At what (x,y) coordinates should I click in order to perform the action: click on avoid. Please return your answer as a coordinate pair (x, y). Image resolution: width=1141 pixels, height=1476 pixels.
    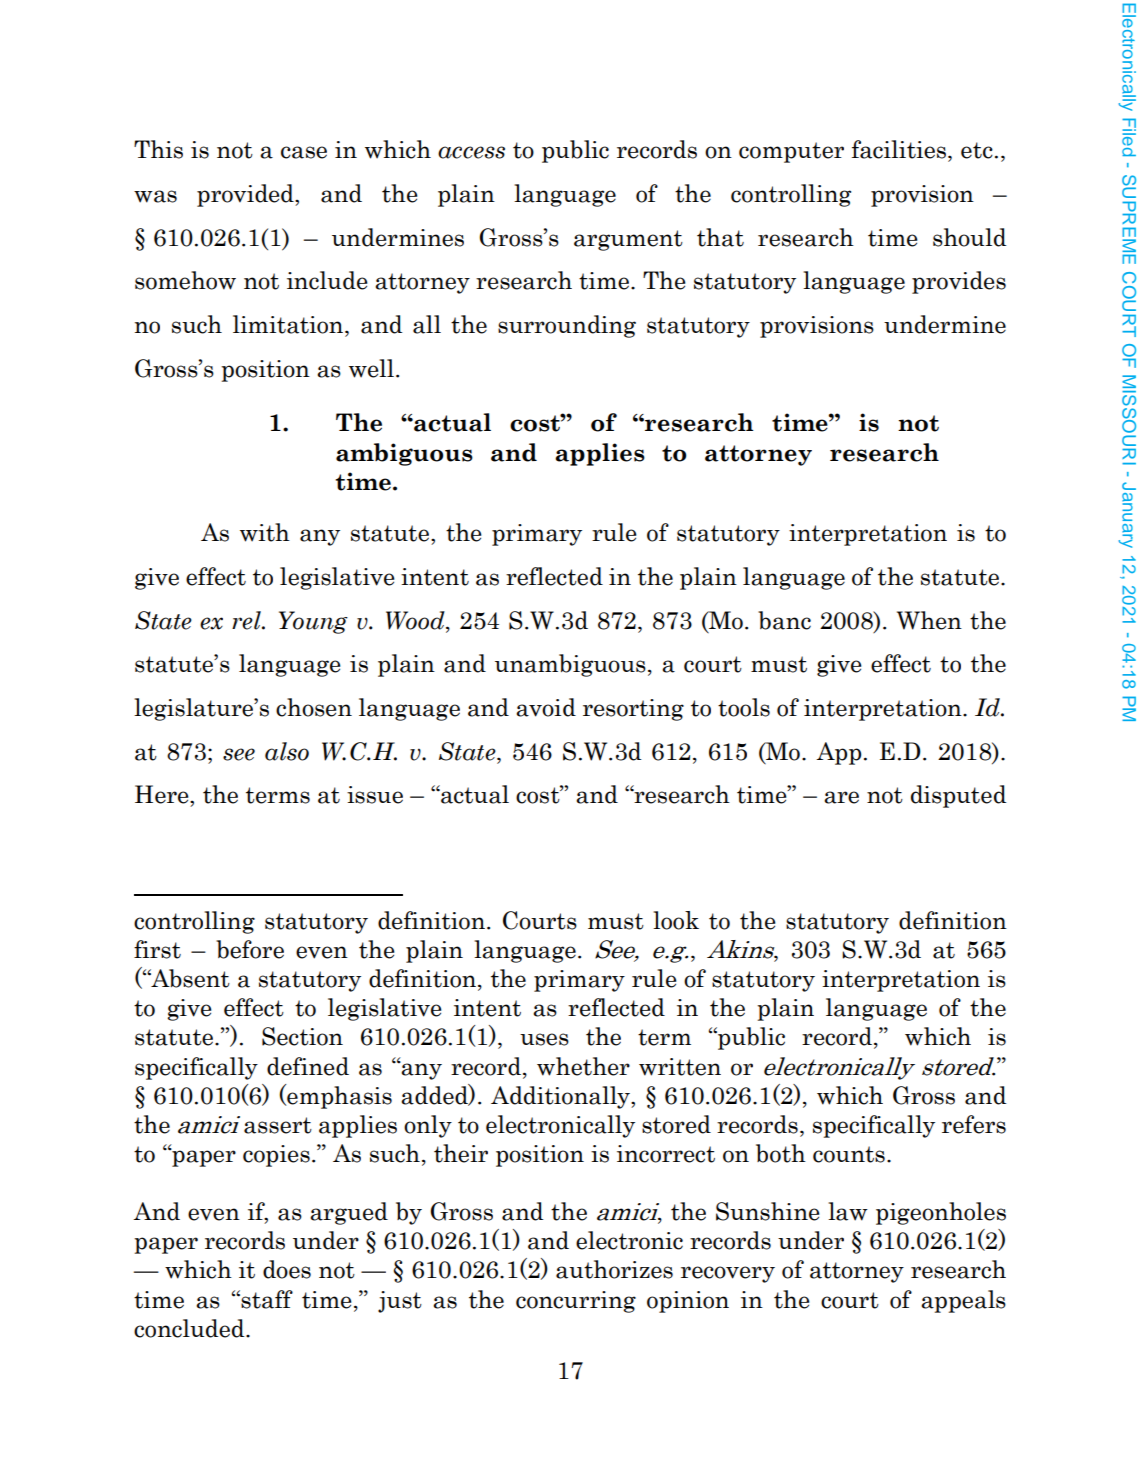
    Looking at the image, I should click on (546, 707).
